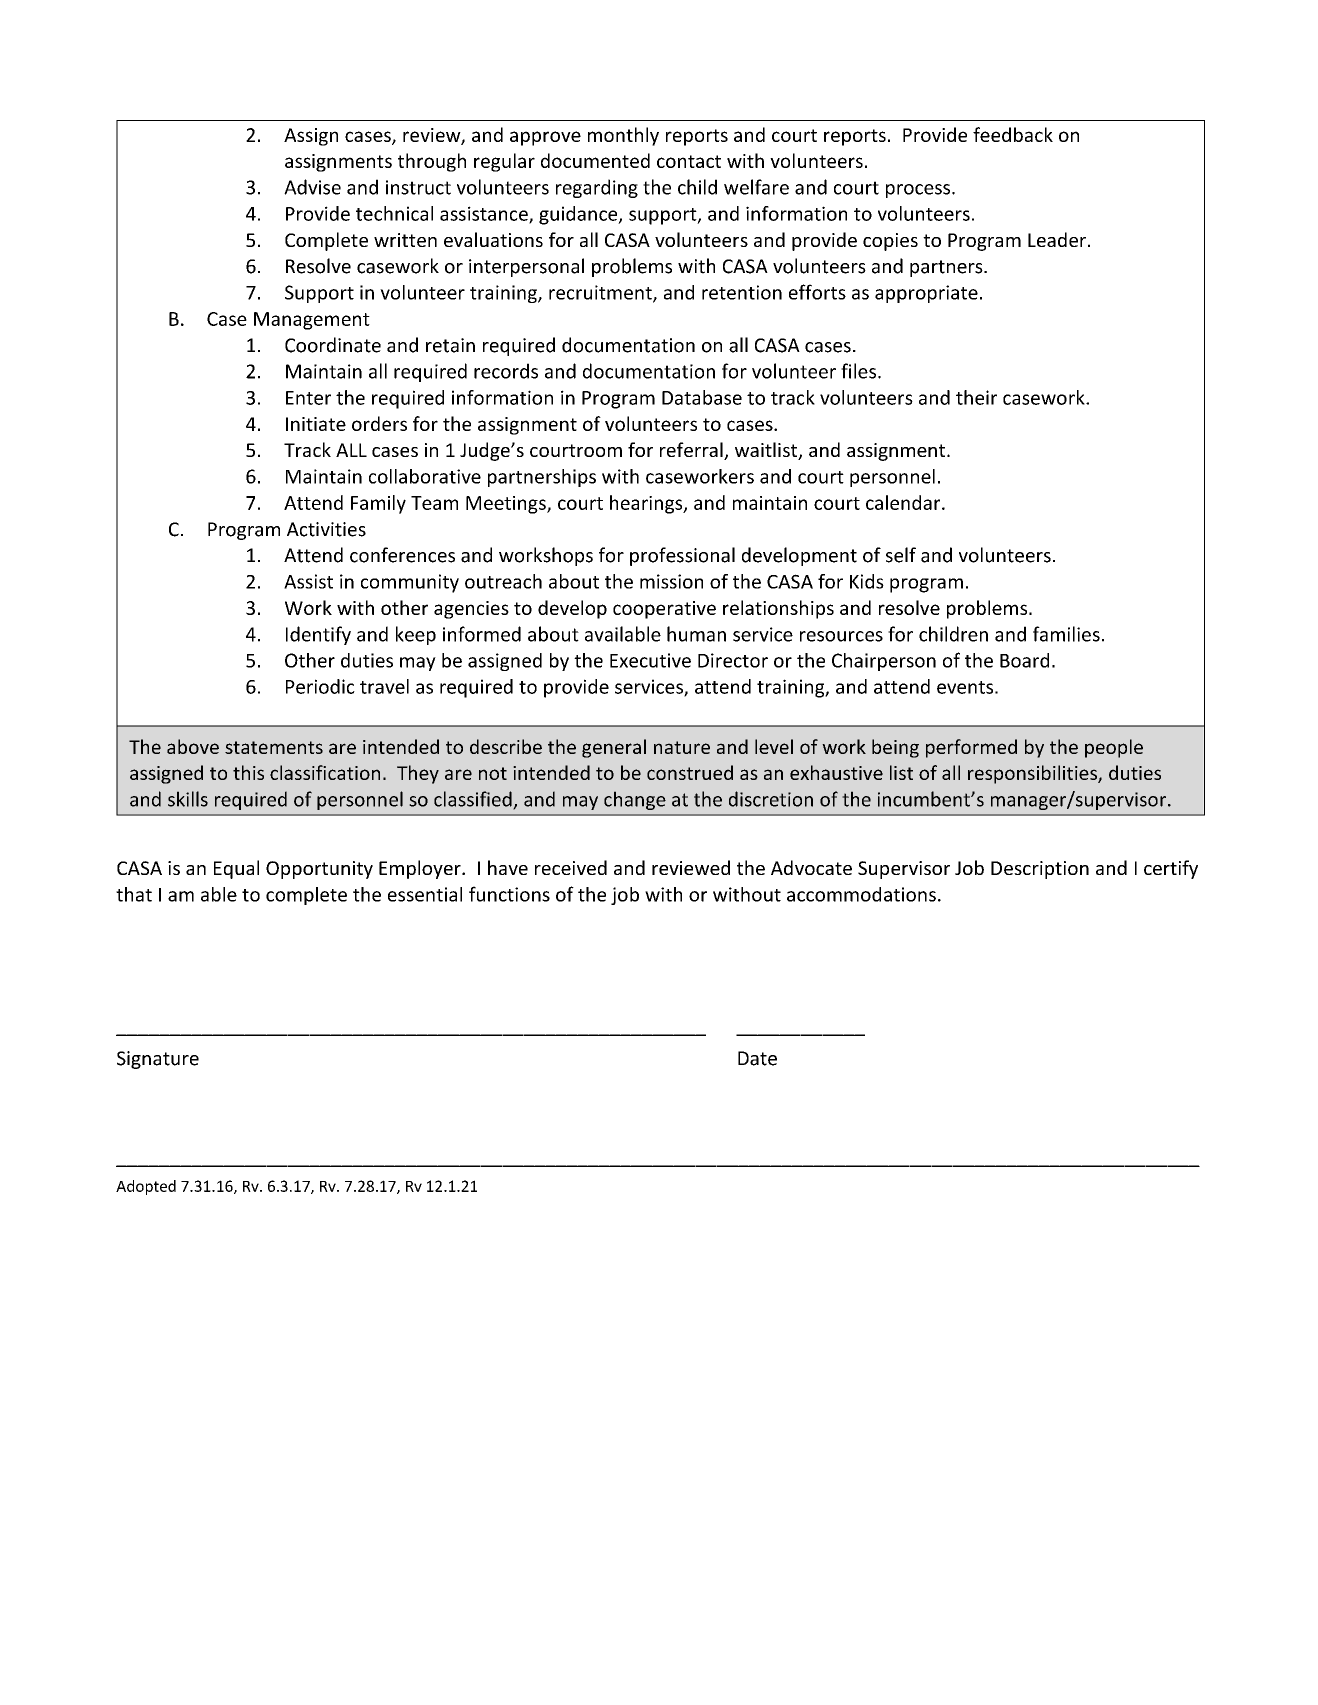 Image resolution: width=1318 pixels, height=1705 pixels. What do you see at coordinates (1040, 870) in the page?
I see `Description` at bounding box center [1040, 870].
